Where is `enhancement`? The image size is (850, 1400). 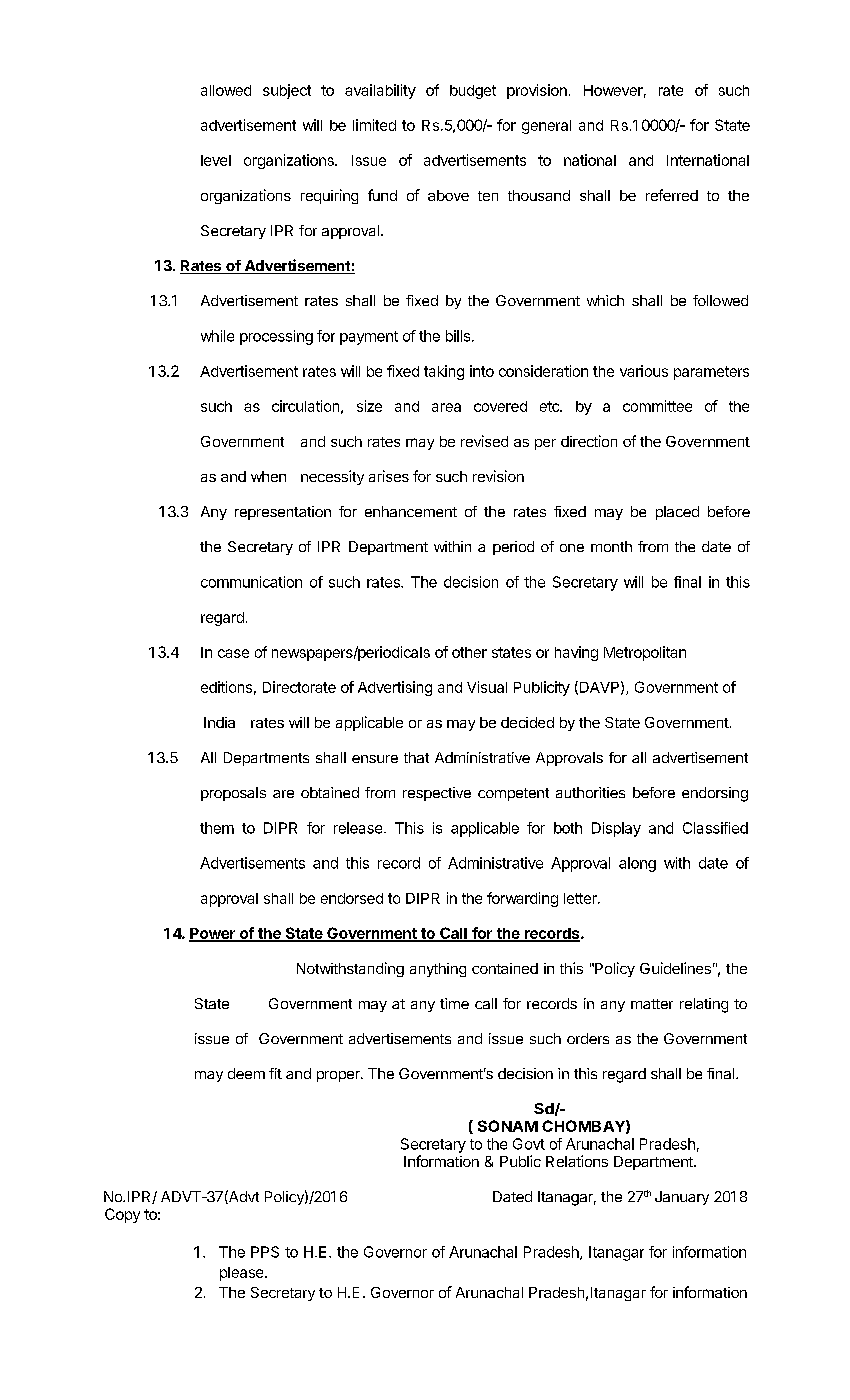
enhancement is located at coordinates (411, 511).
